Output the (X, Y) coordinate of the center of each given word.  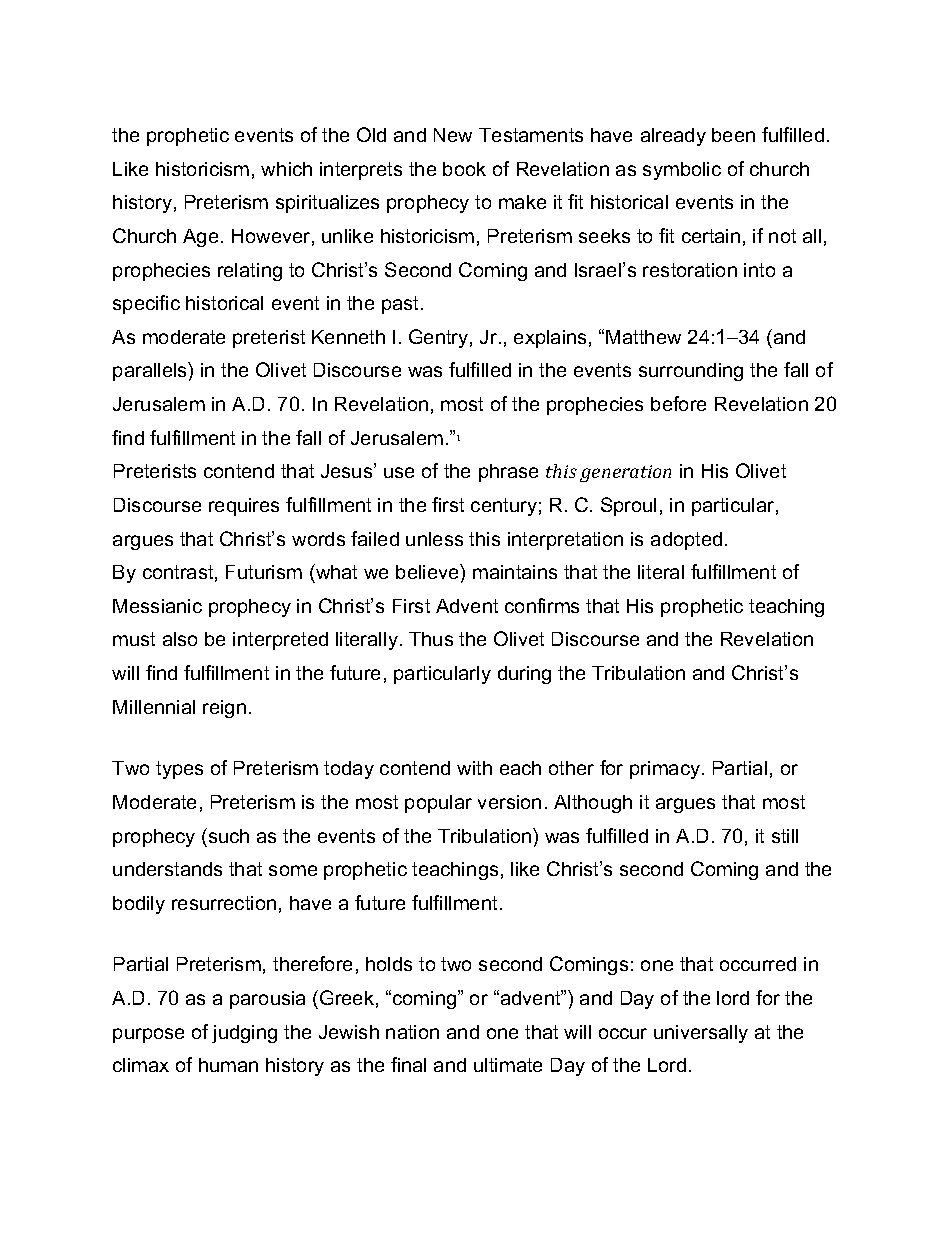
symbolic (682, 171)
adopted (686, 541)
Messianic (157, 606)
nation (412, 1032)
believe (428, 571)
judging (244, 1034)
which (286, 169)
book (464, 169)
